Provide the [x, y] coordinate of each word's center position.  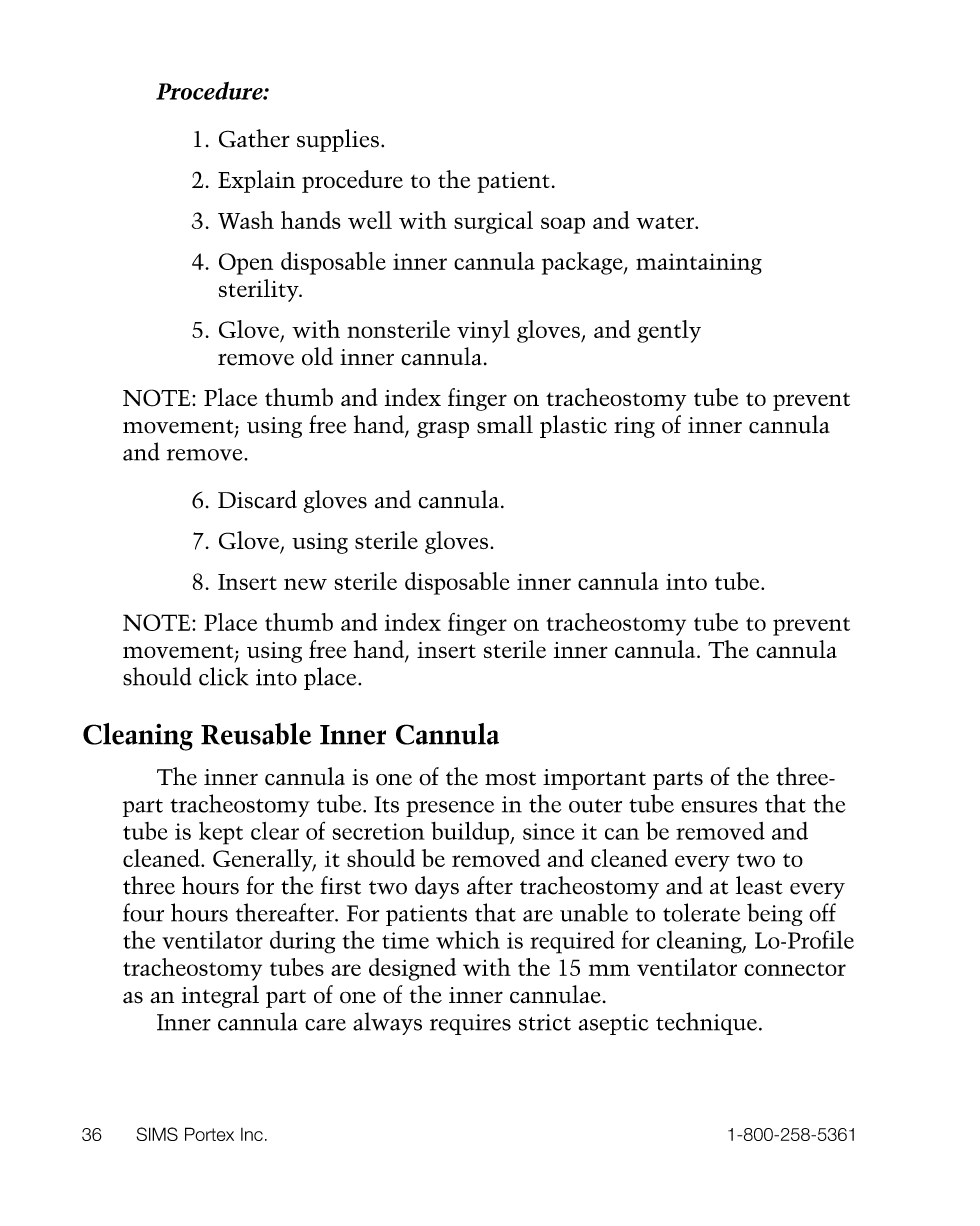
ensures [719, 807]
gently [669, 331]
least [759, 885]
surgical [493, 222]
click [224, 676]
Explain [256, 181]
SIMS [157, 1134]
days [437, 887]
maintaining [699, 264]
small [505, 424]
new [305, 584]
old [317, 356]
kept [221, 833]
